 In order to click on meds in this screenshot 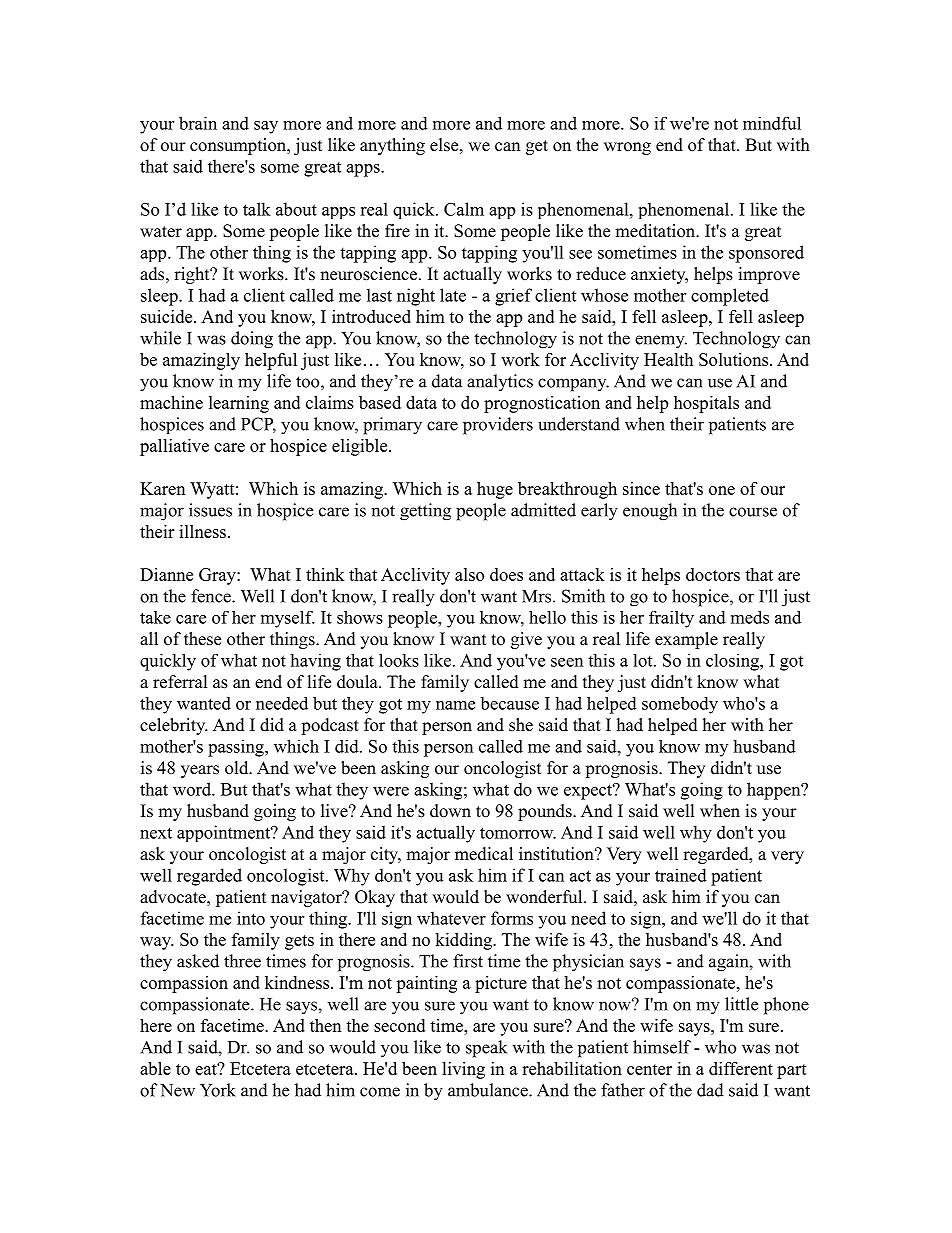, I will do `click(750, 617)`.
